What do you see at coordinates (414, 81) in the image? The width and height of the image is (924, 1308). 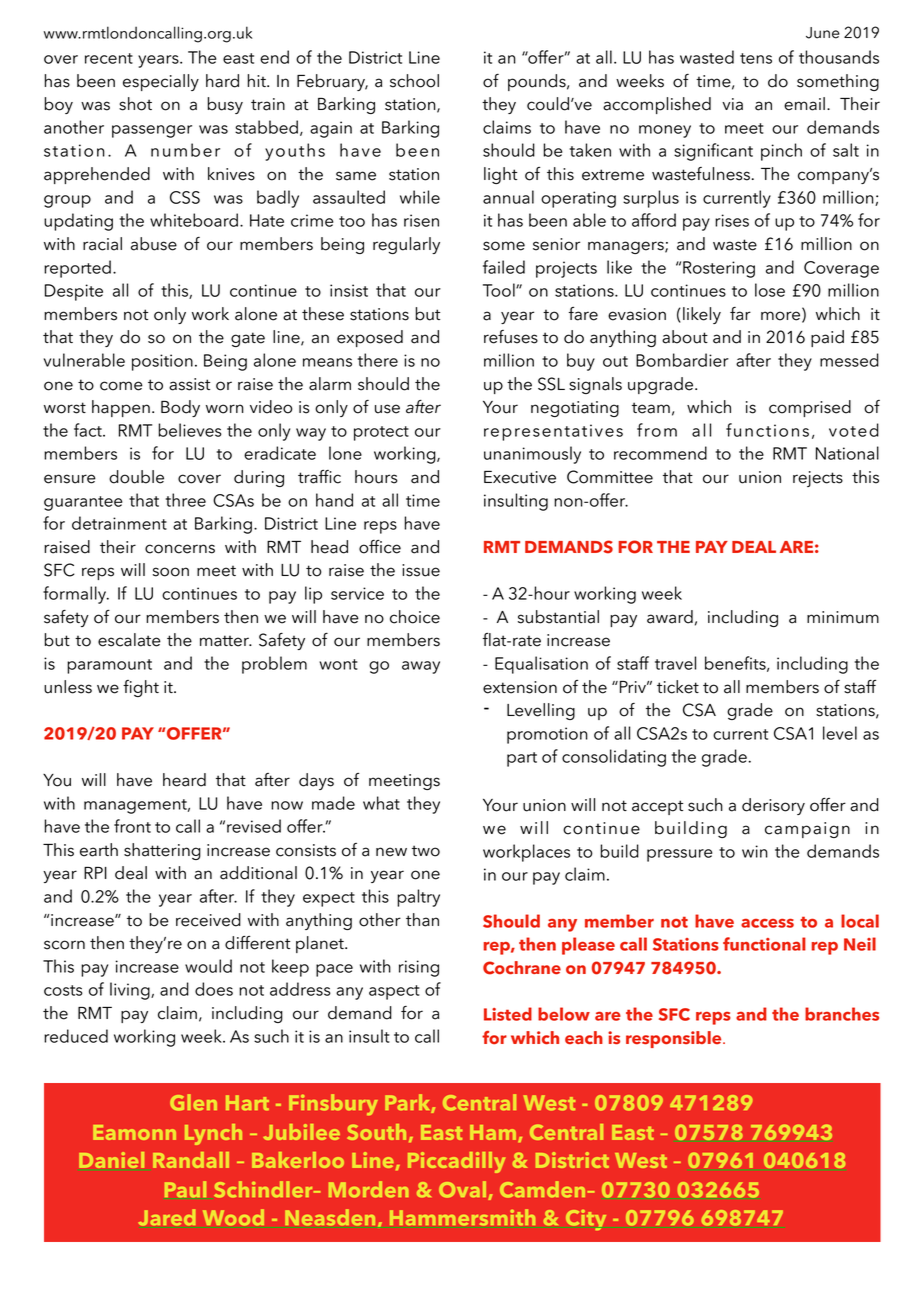 I see `school` at bounding box center [414, 81].
